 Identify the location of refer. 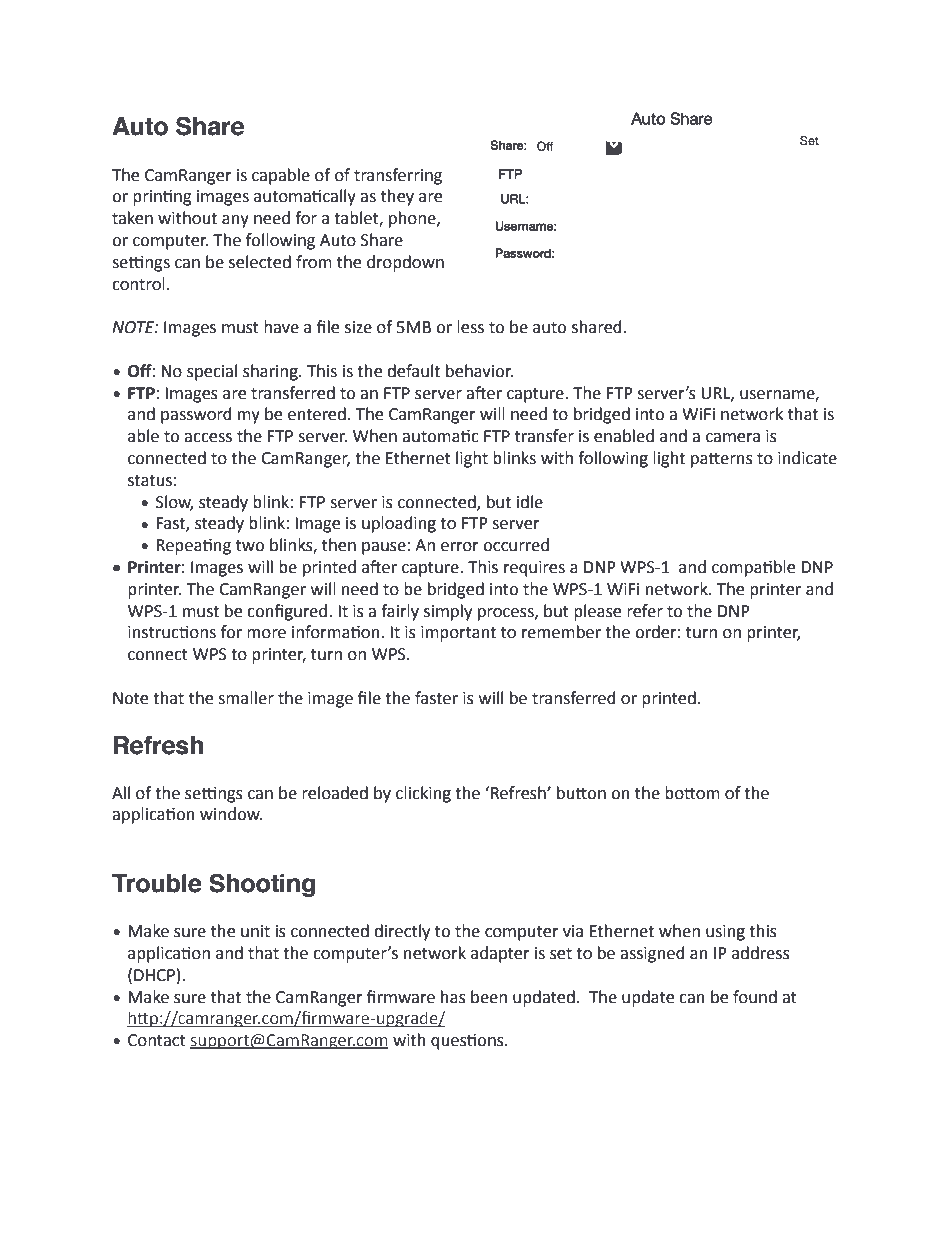
(645, 611).
